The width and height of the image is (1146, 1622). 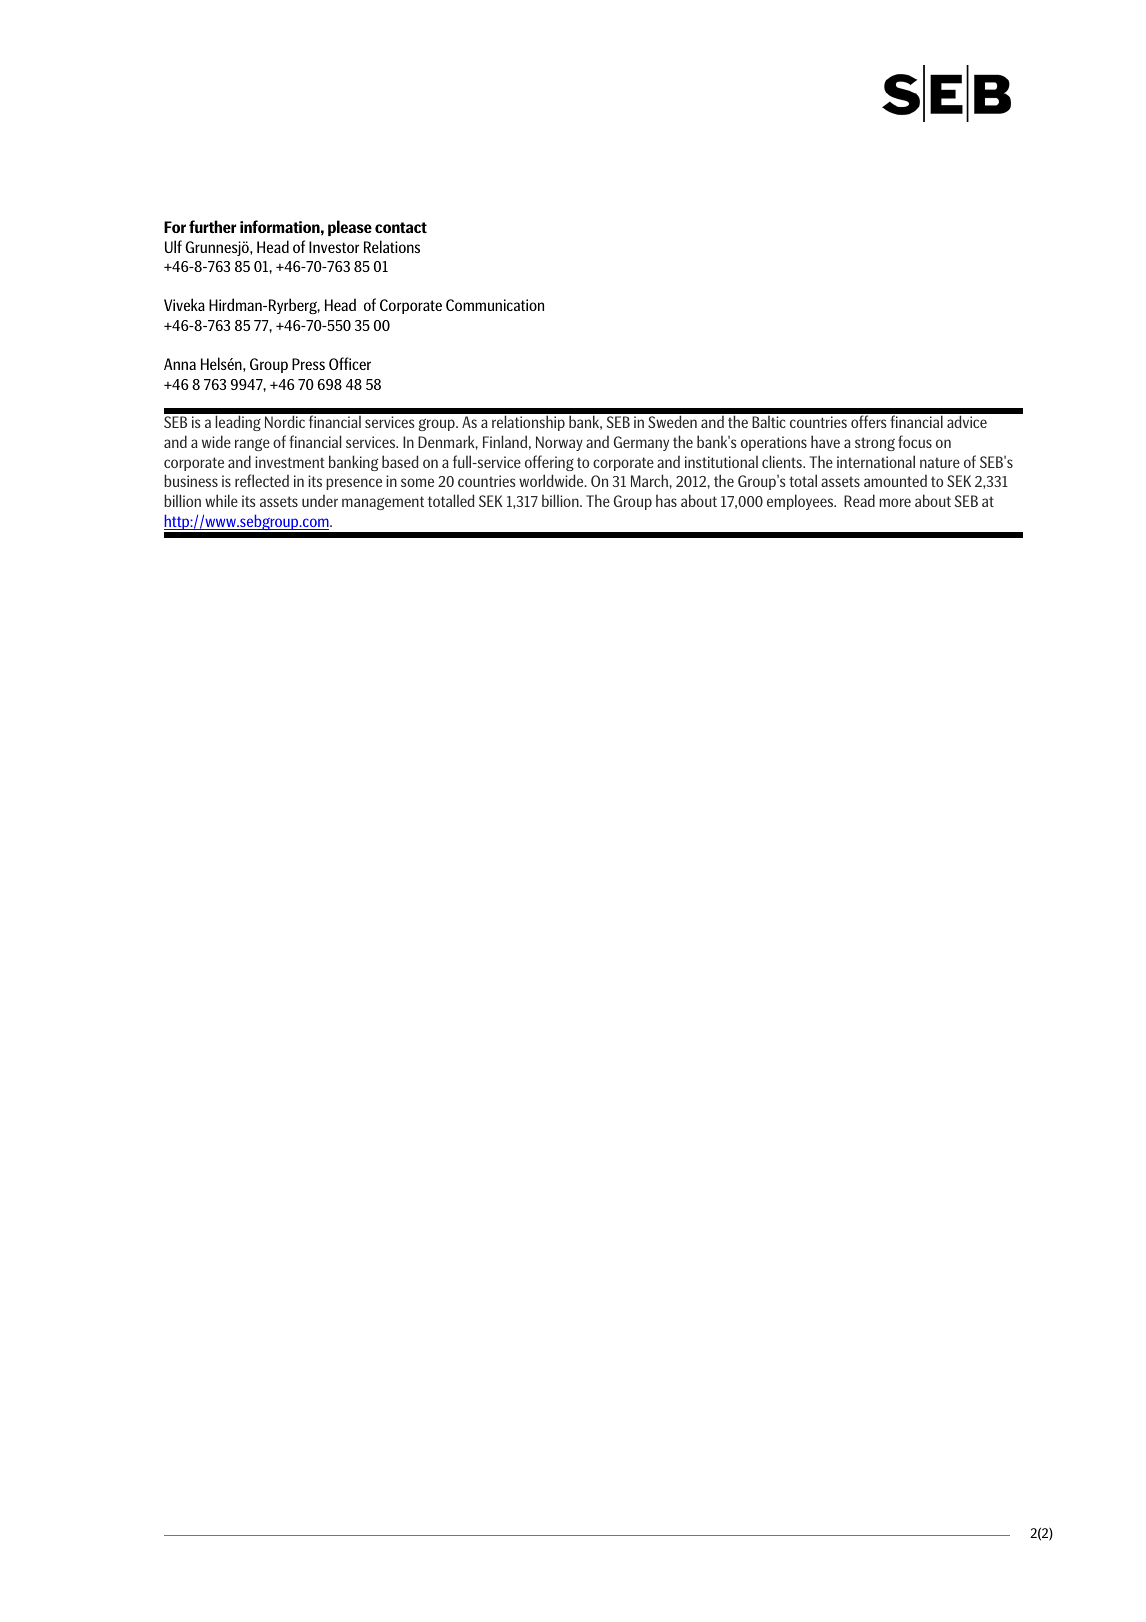 What do you see at coordinates (559, 443) in the image?
I see `Norway` at bounding box center [559, 443].
